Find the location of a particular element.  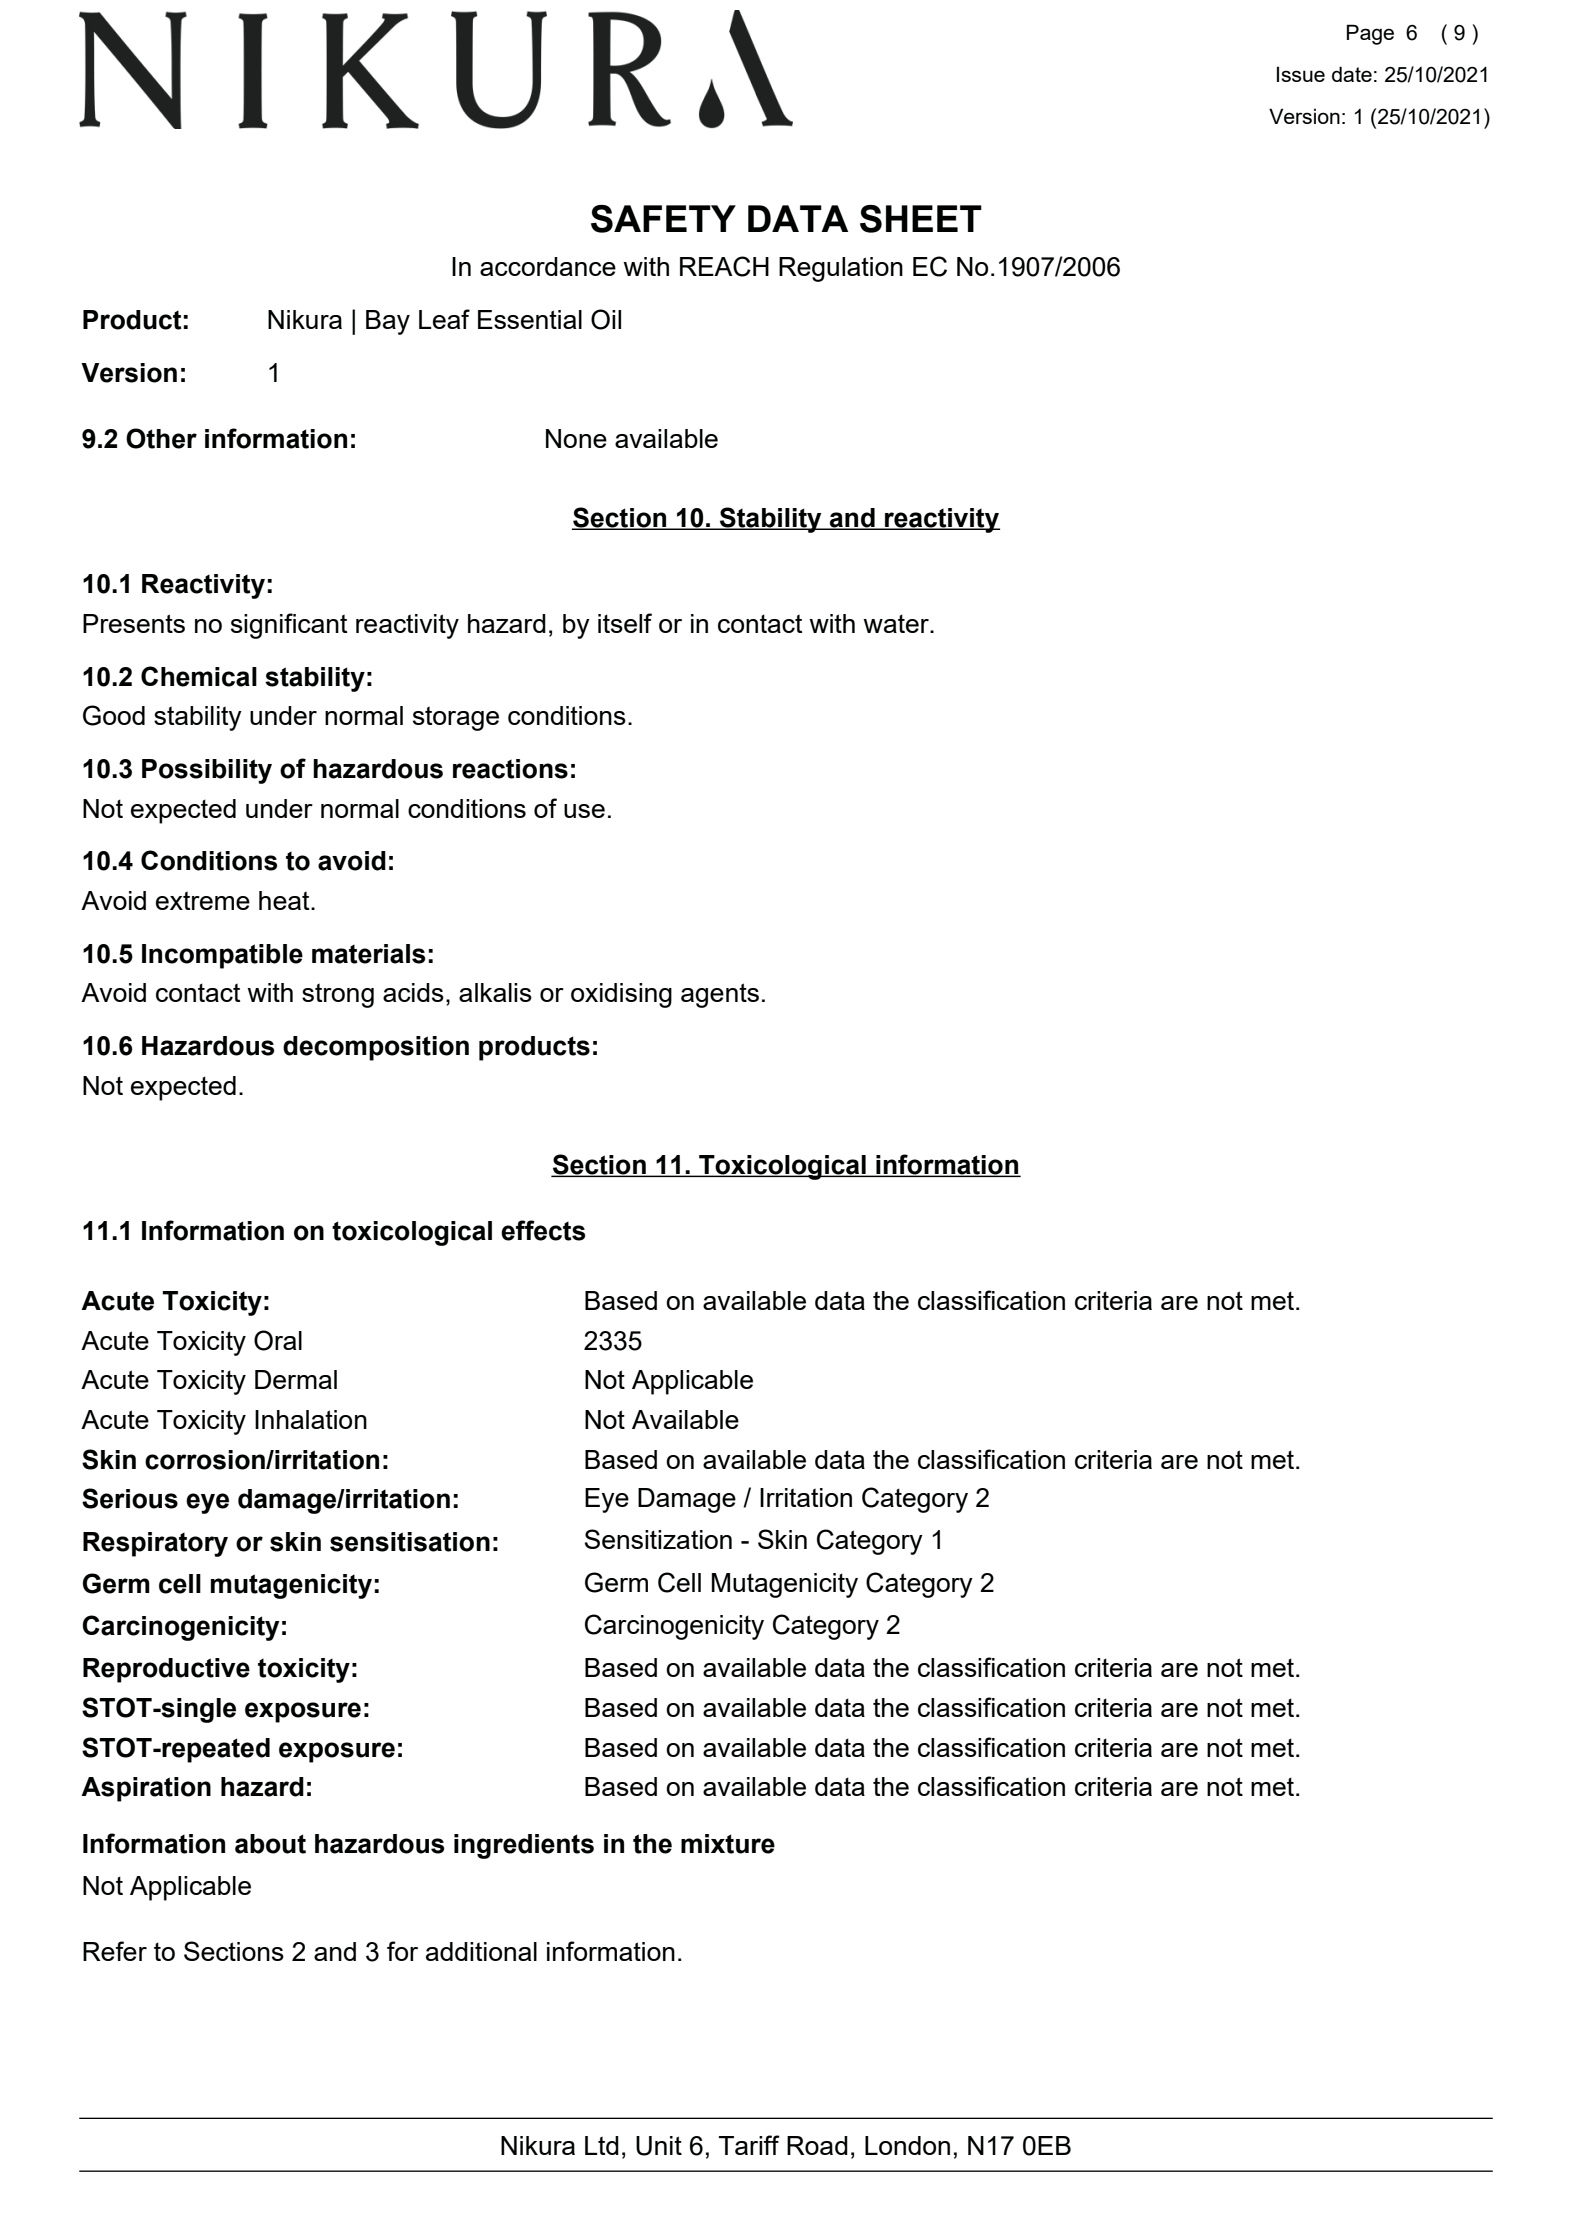

agents is located at coordinates (720, 995).
